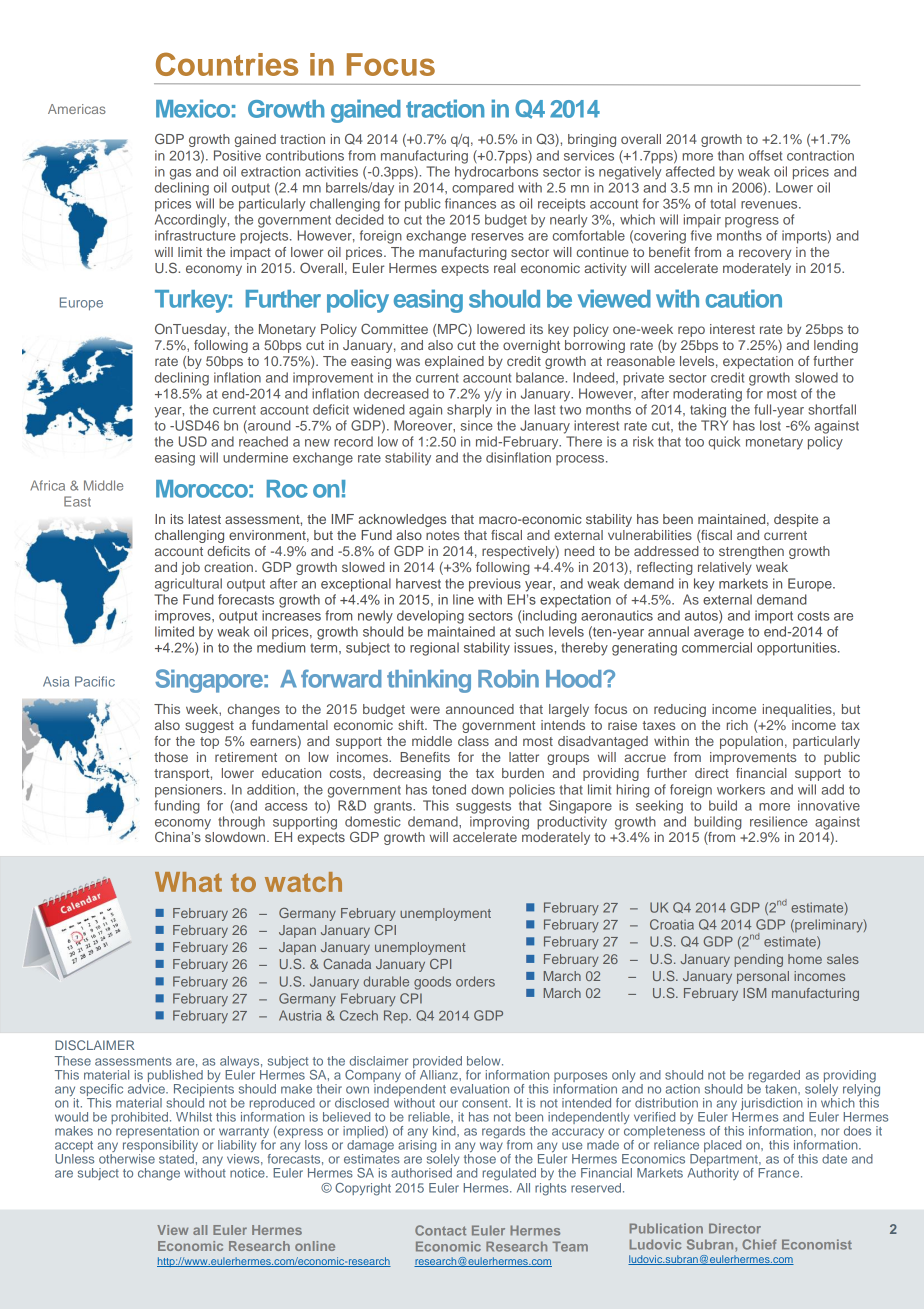 The image size is (924, 1309). I want to click on ISM, so click(754, 993).
